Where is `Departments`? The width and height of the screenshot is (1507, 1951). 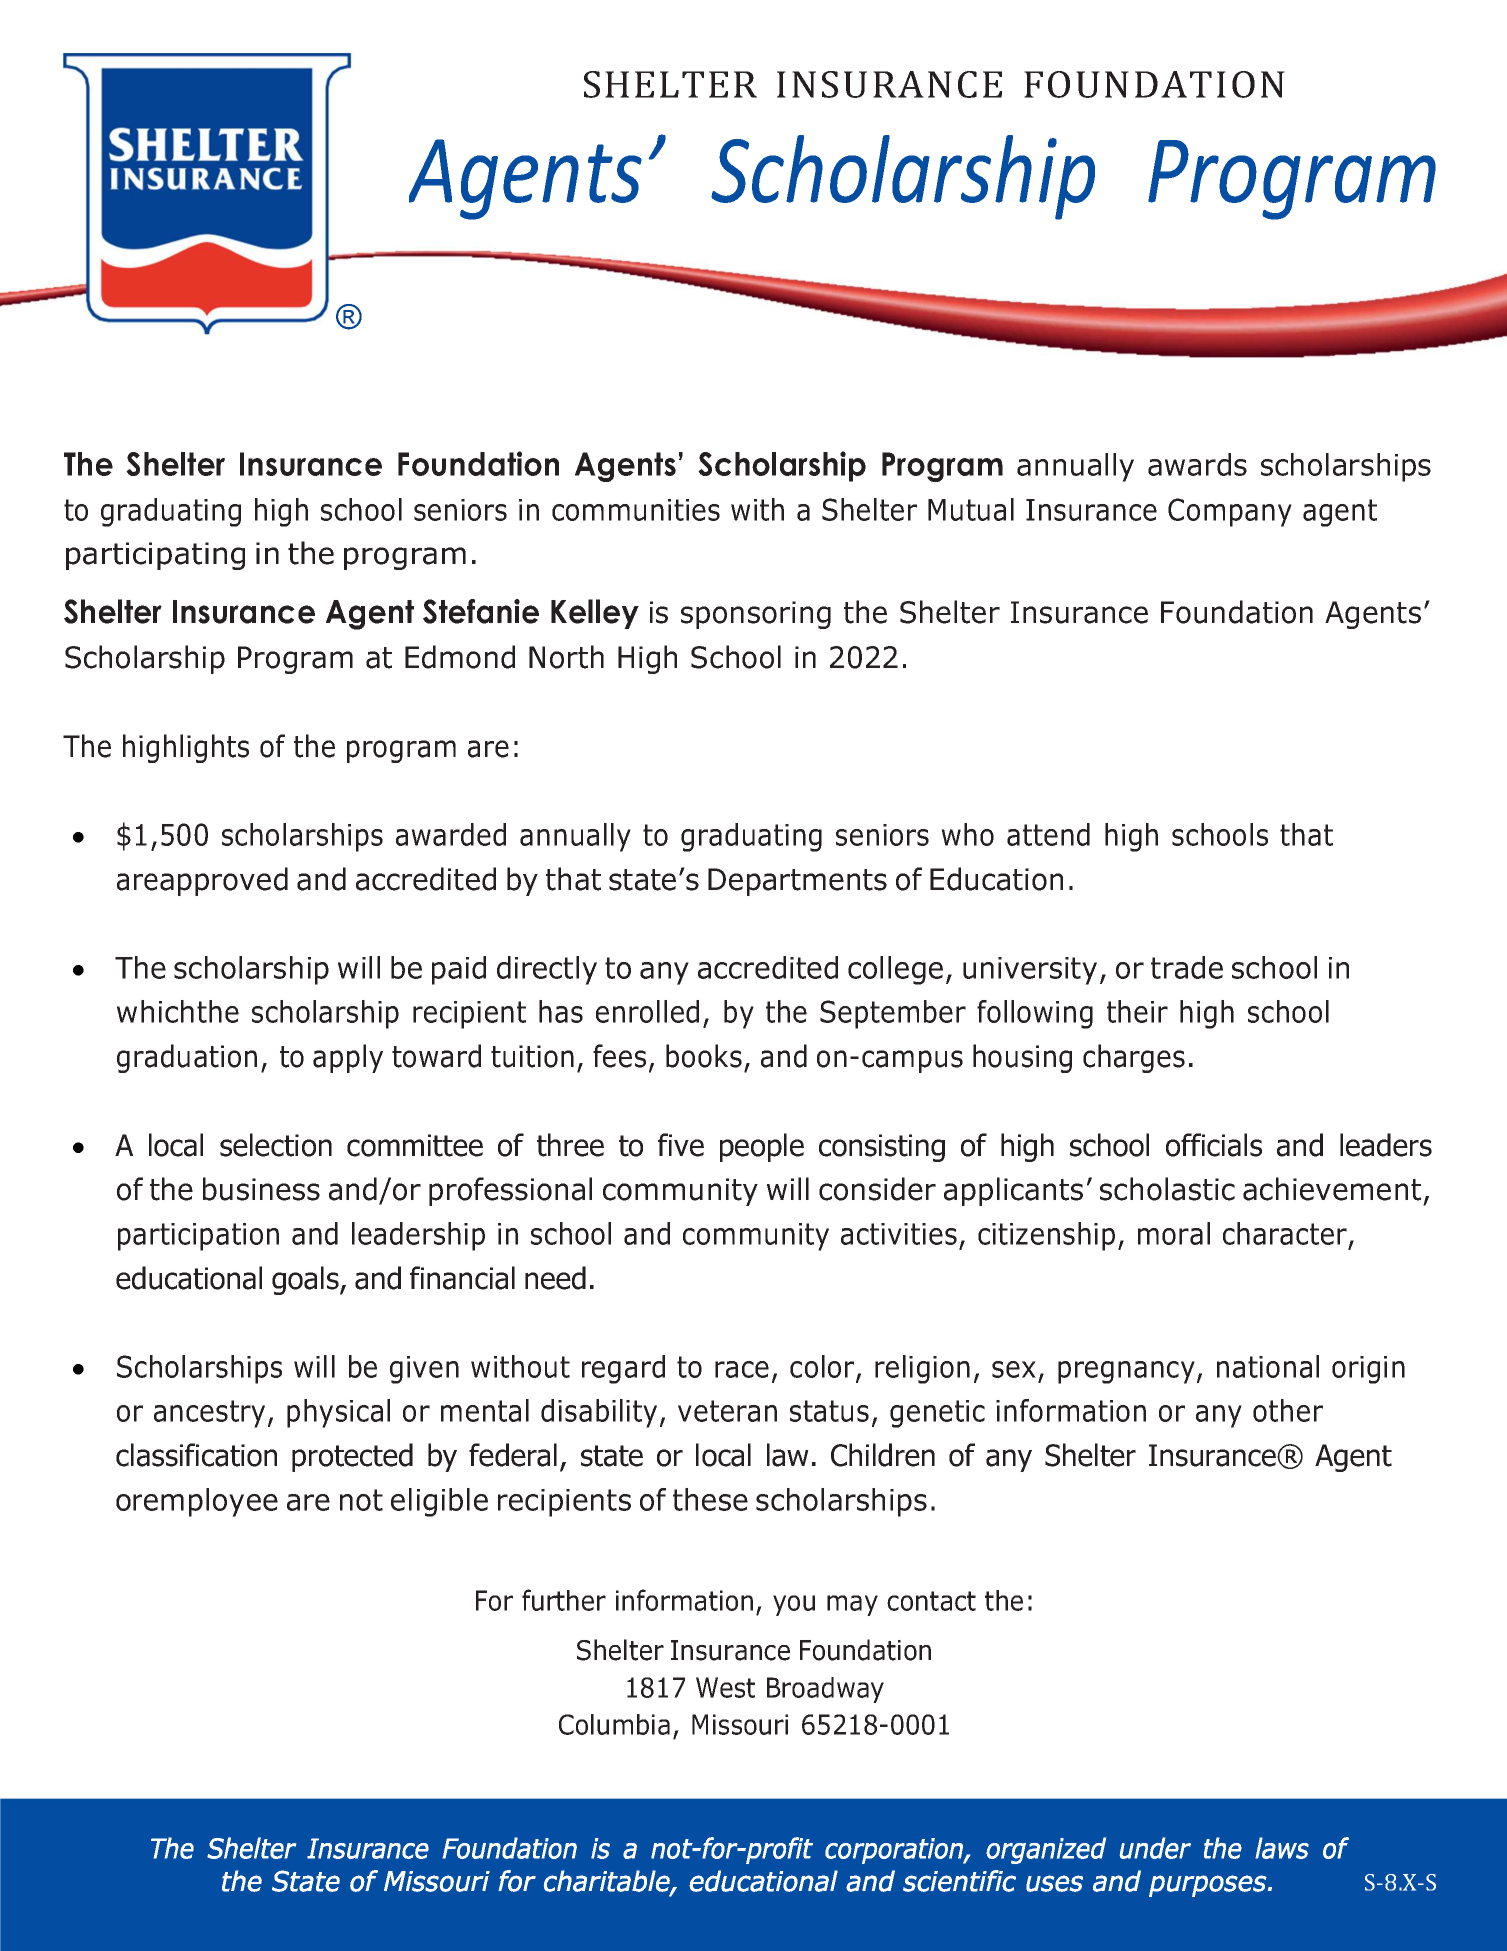
Departments is located at coordinates (797, 882).
